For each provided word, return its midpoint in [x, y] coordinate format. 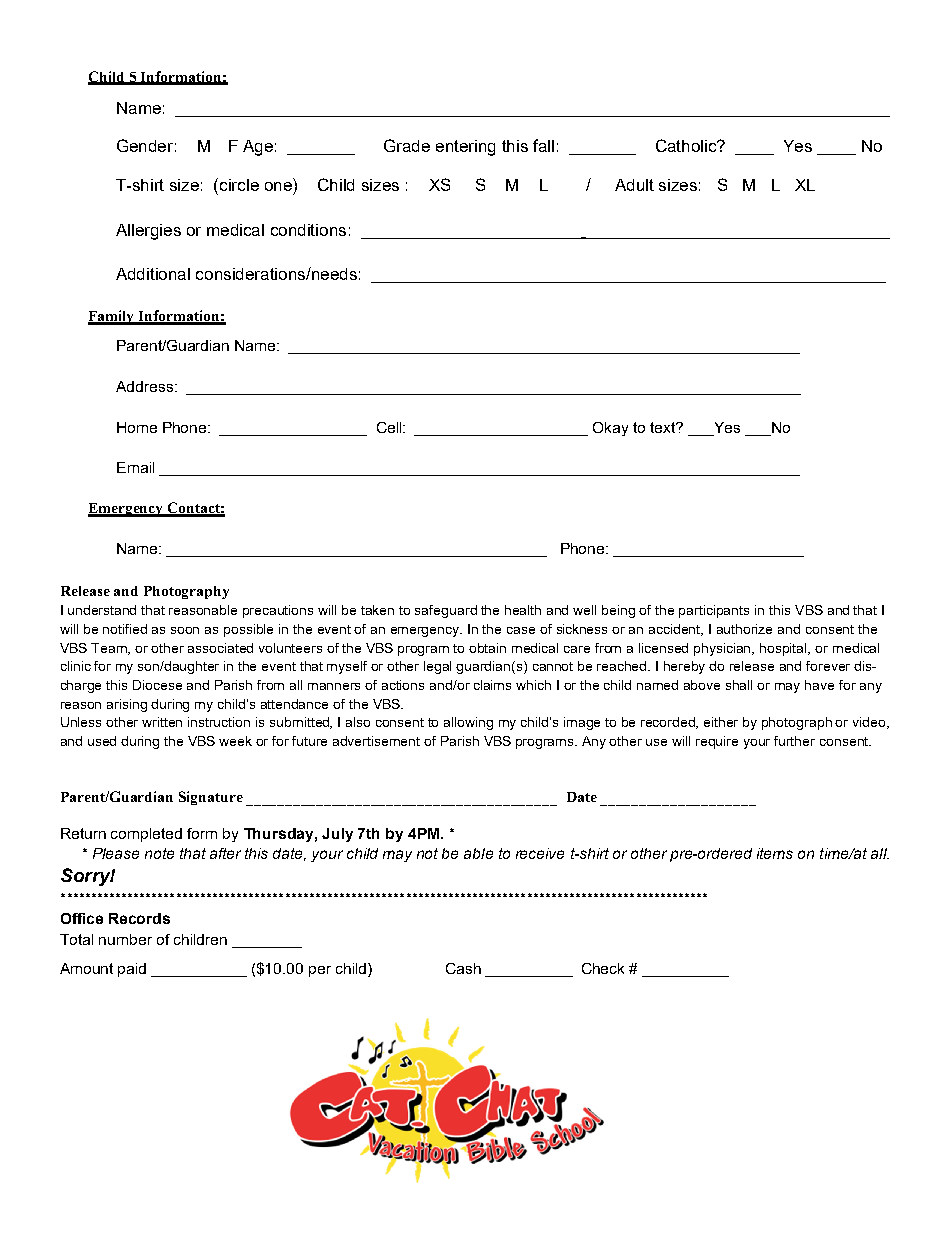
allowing [468, 723]
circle [239, 185]
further [794, 741]
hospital [785, 649]
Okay [610, 429]
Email [135, 467]
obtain [487, 648]
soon [185, 630]
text [664, 427]
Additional [153, 274]
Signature [211, 798]
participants [714, 611]
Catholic [688, 145]
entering [465, 148]
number [125, 939]
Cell [390, 427]
